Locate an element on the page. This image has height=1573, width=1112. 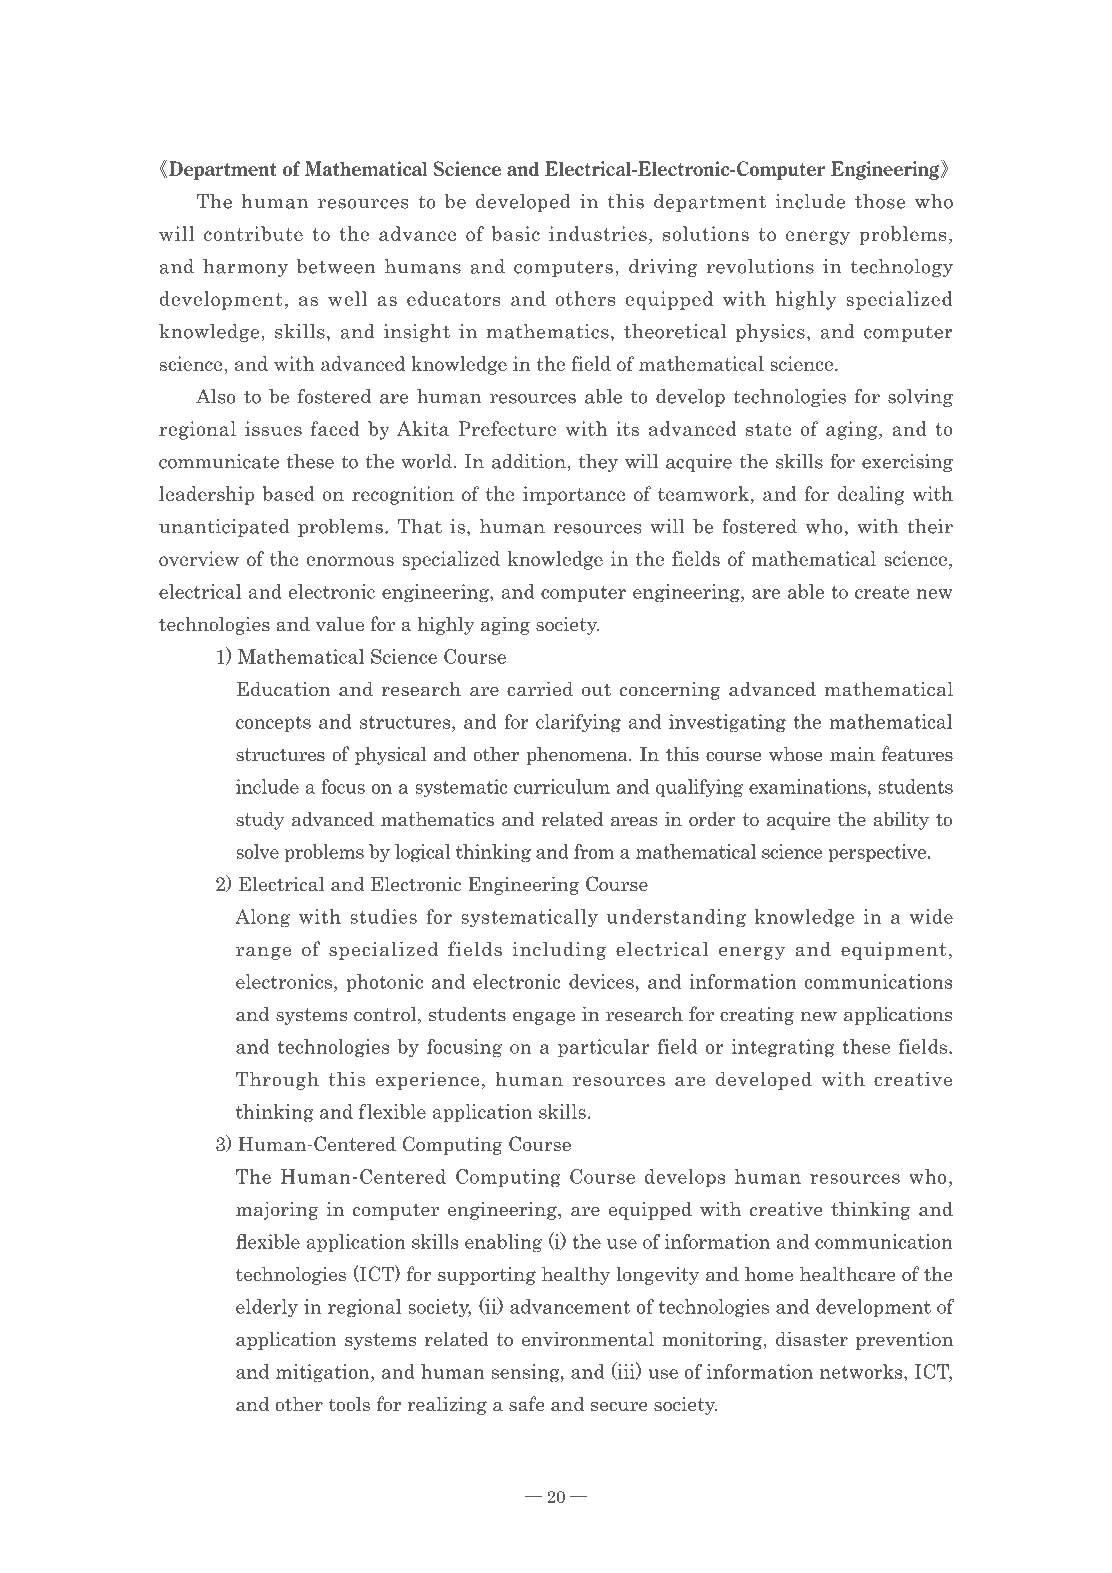
environmental is located at coordinates (588, 1339).
